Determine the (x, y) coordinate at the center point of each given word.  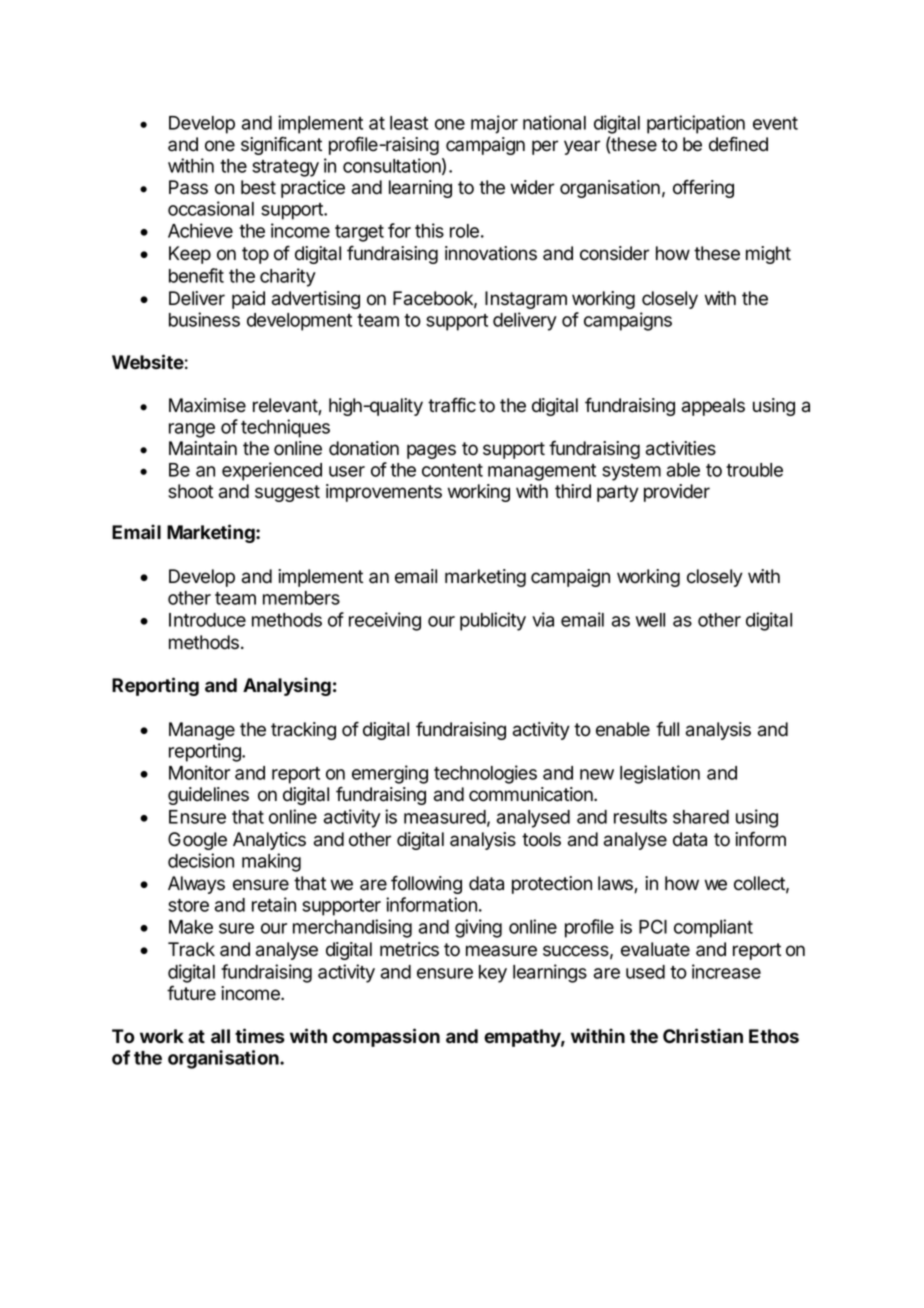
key (493, 974)
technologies (485, 774)
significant (281, 145)
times (260, 1036)
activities (681, 448)
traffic (452, 405)
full (667, 728)
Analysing (287, 686)
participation (696, 124)
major (494, 124)
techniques (285, 428)
